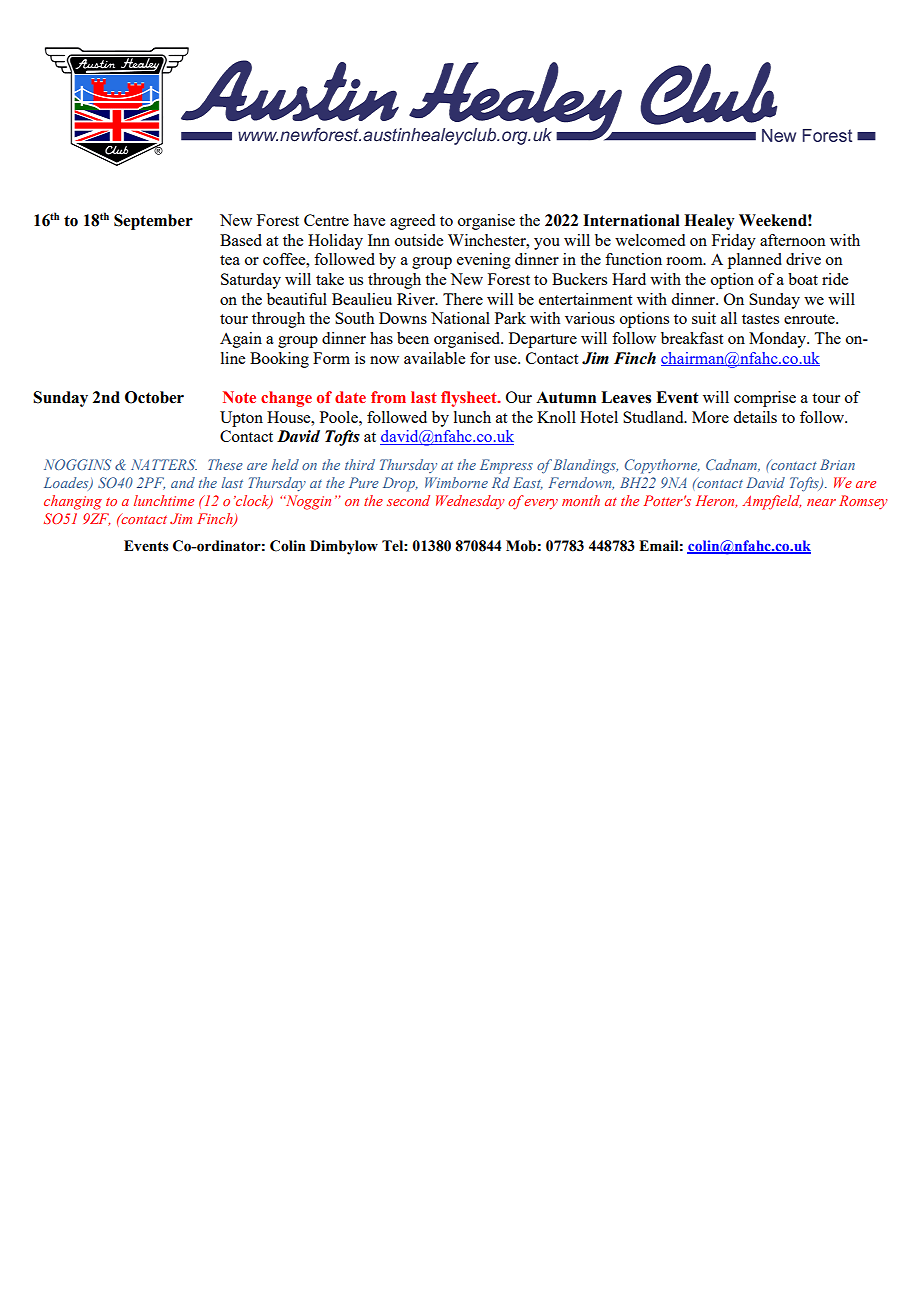 The height and width of the page is (1307, 924). Describe the element at coordinates (765, 399) in the page. I see `comprise` at that location.
